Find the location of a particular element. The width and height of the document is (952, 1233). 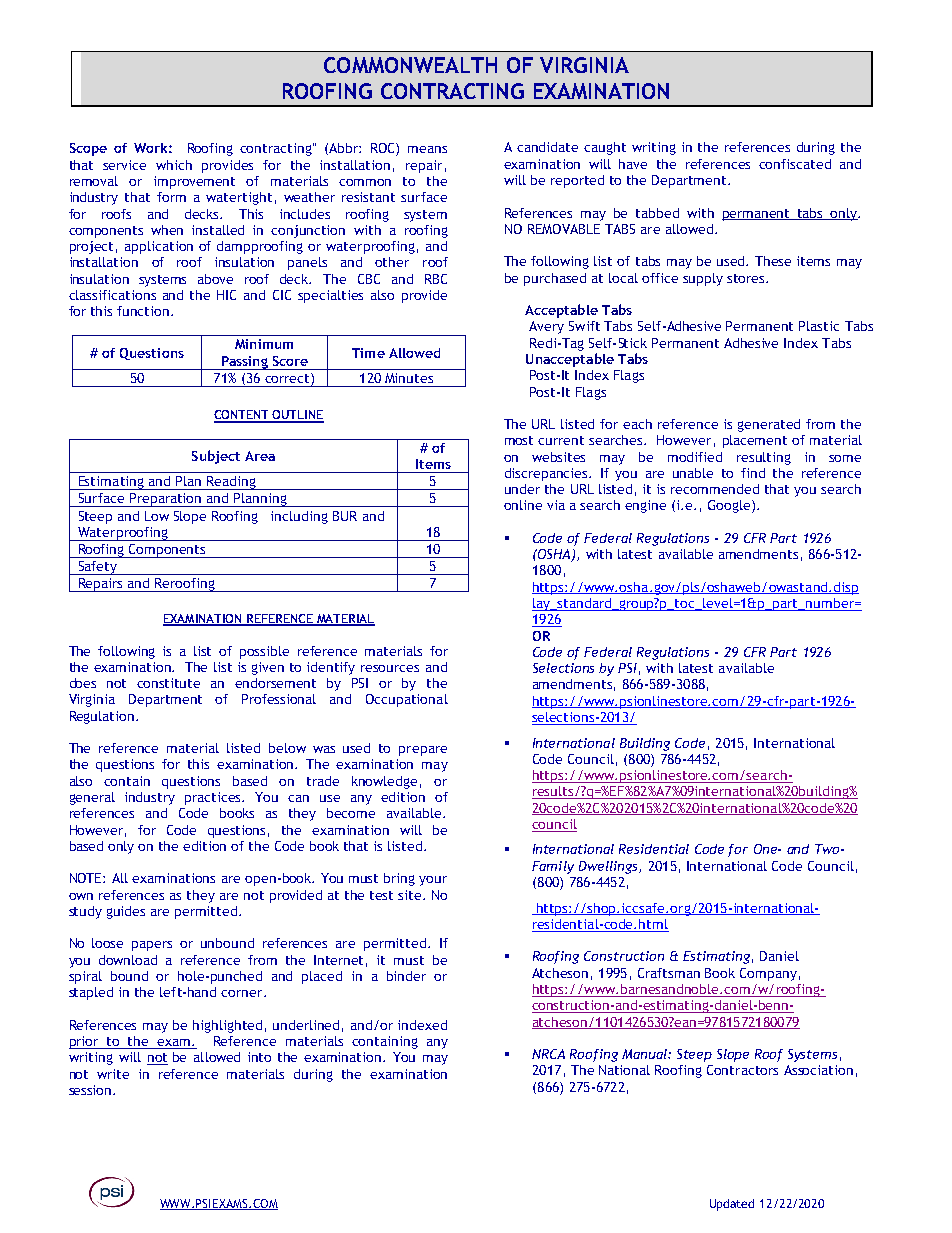

Craftsman is located at coordinates (669, 973).
